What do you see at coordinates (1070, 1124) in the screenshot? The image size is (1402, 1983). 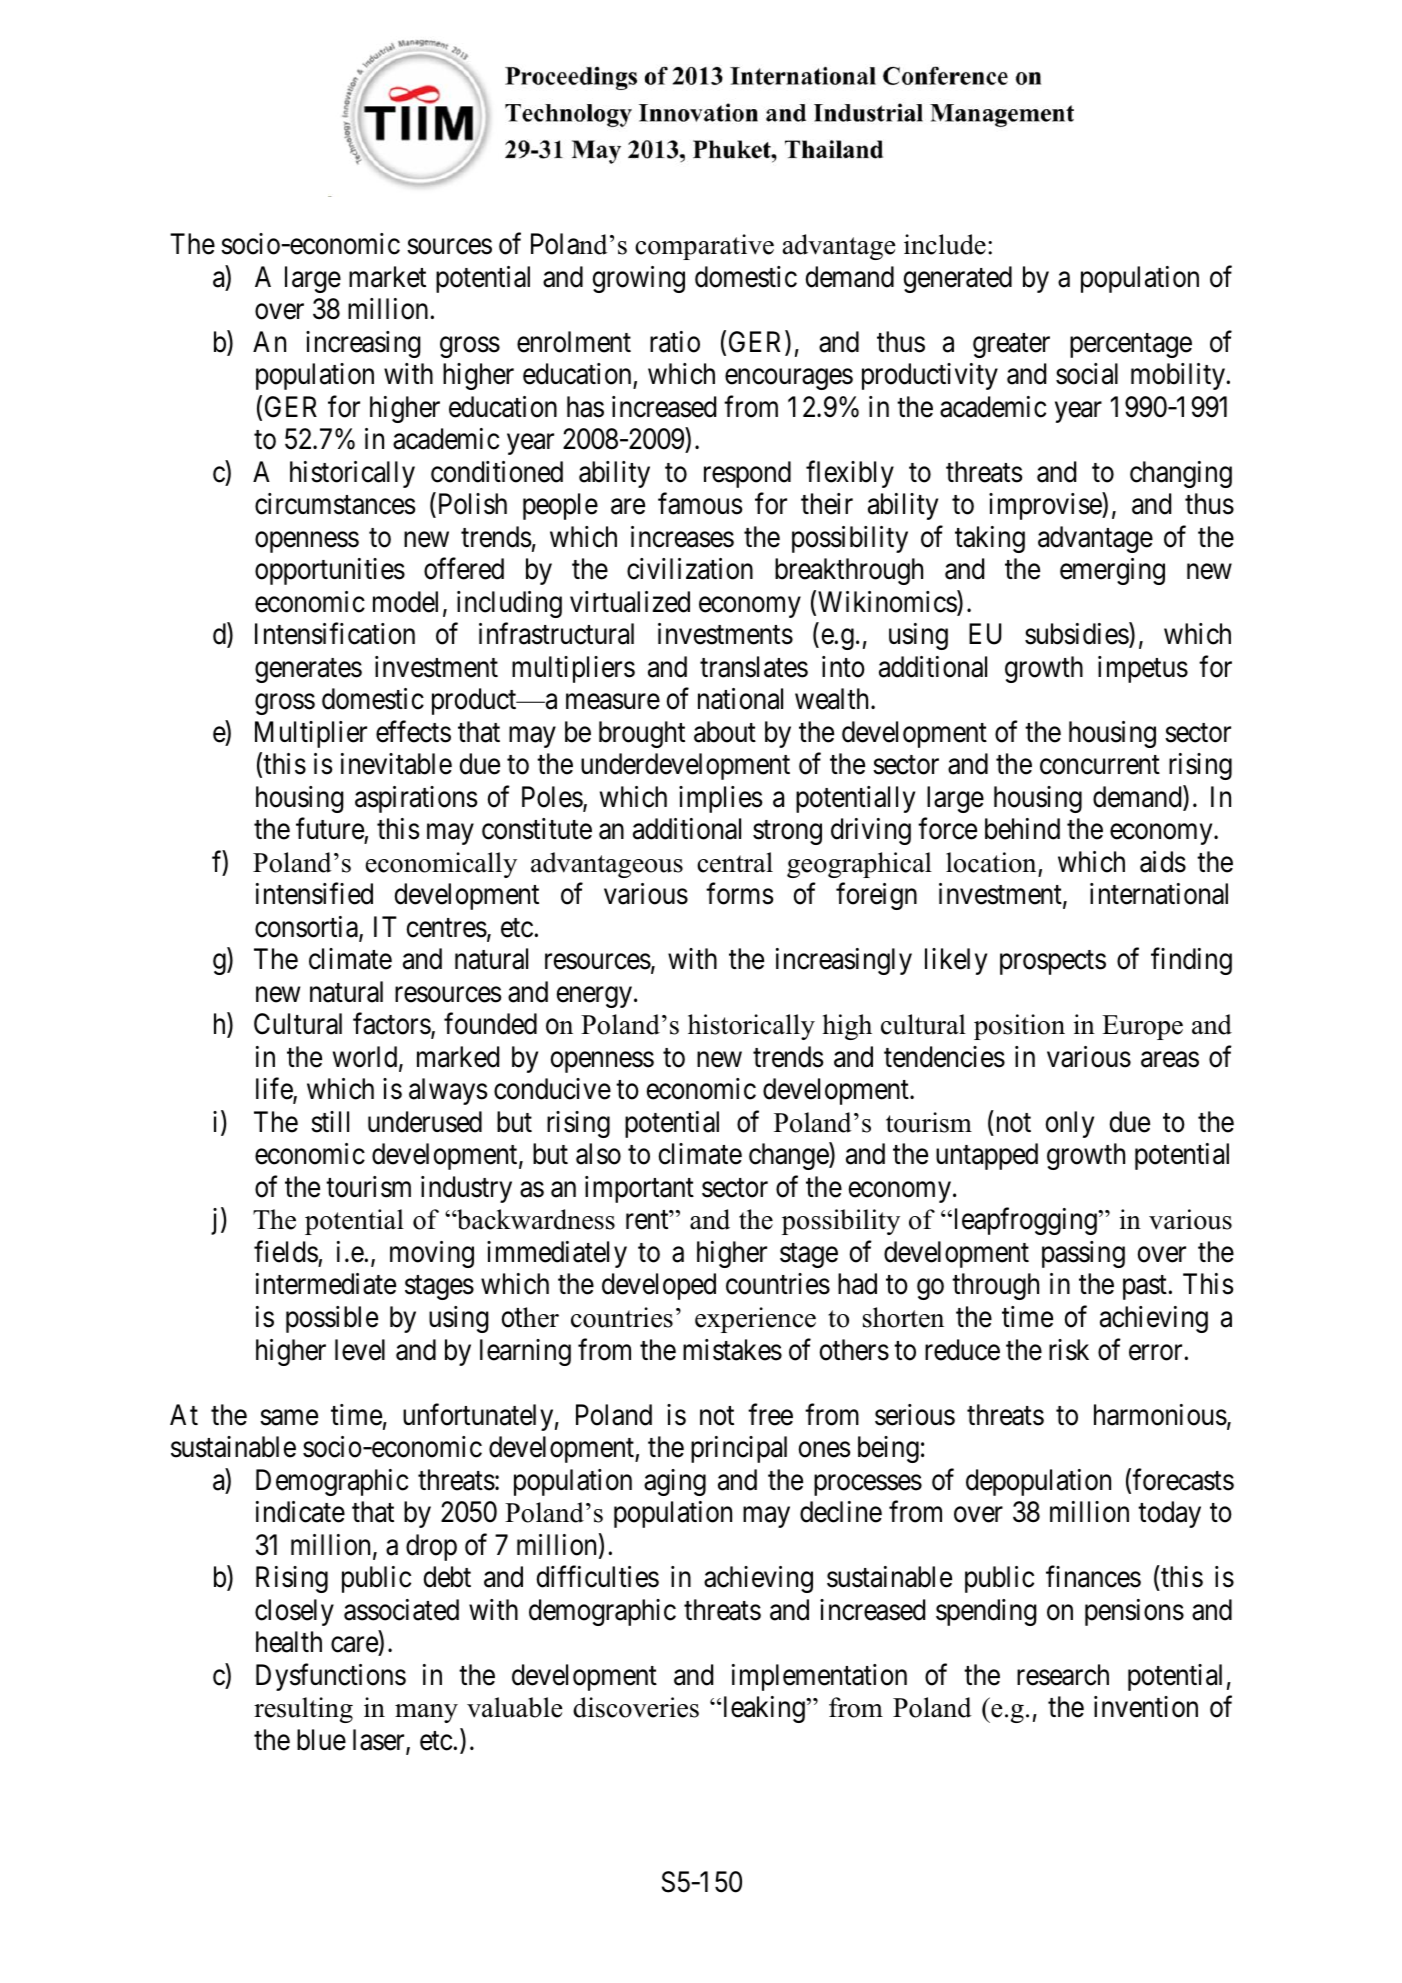 I see `only` at bounding box center [1070, 1124].
